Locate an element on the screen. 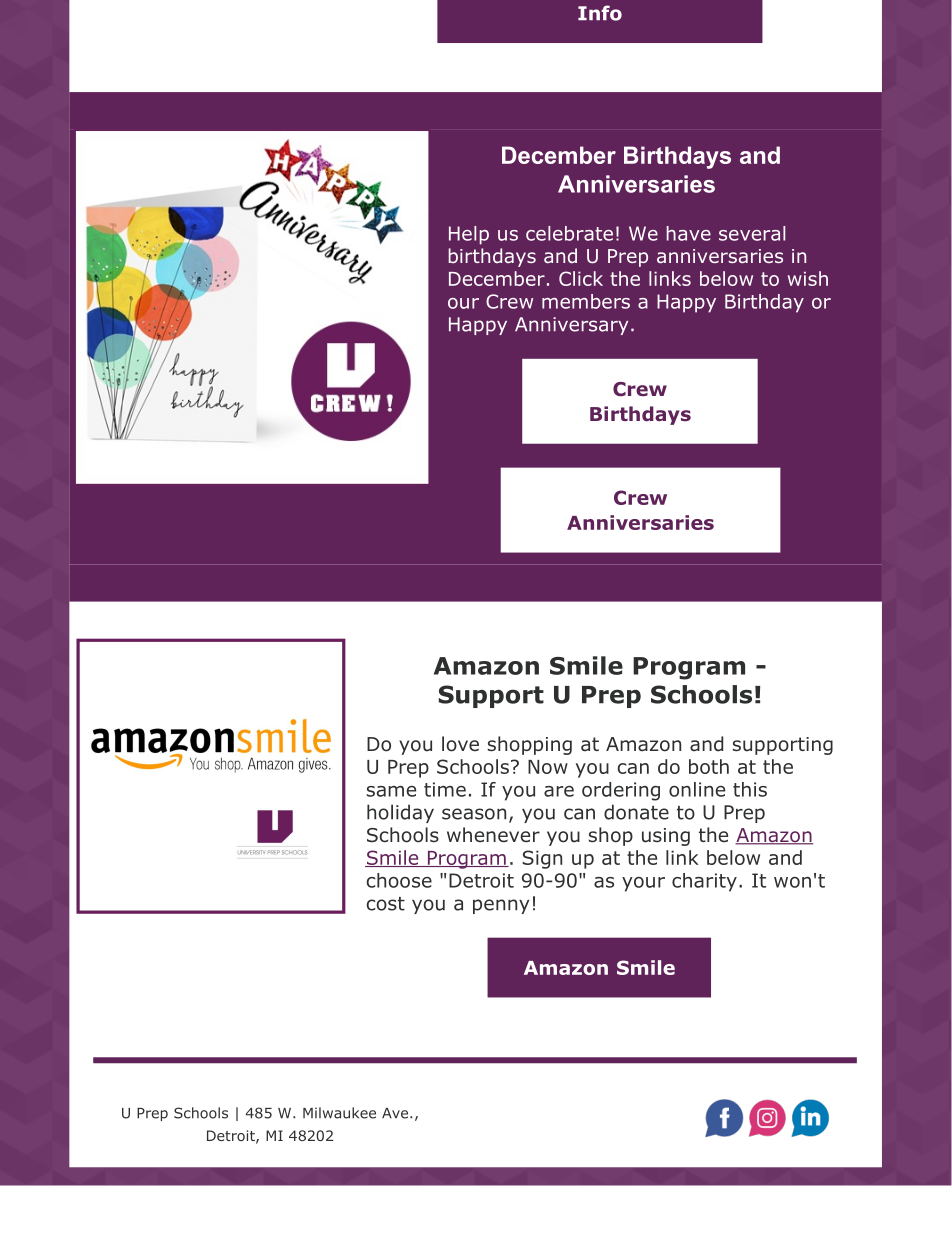 This screenshot has width=952, height=1233. penny is located at coordinates (501, 906).
